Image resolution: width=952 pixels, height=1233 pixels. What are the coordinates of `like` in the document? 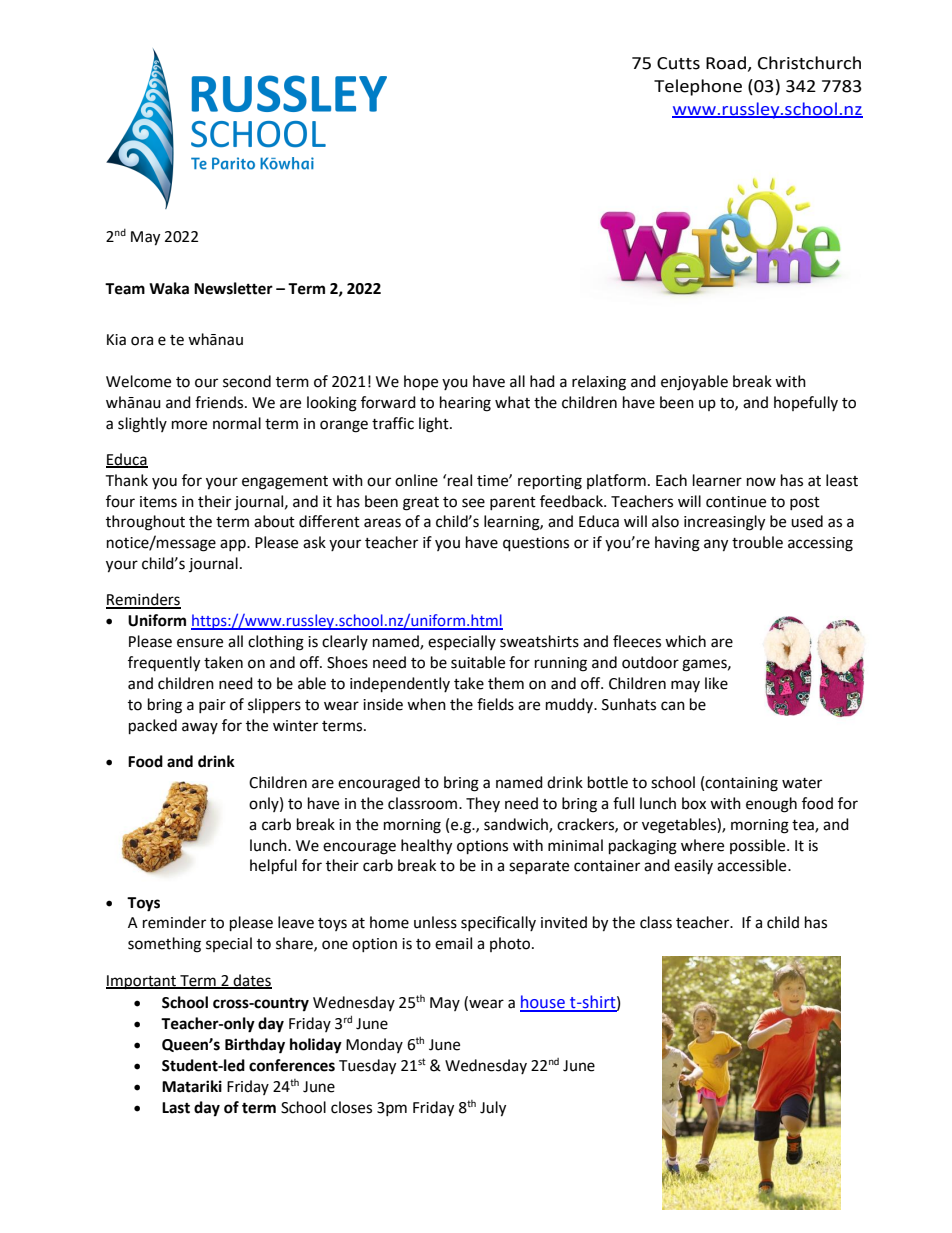 It's located at (716, 683).
